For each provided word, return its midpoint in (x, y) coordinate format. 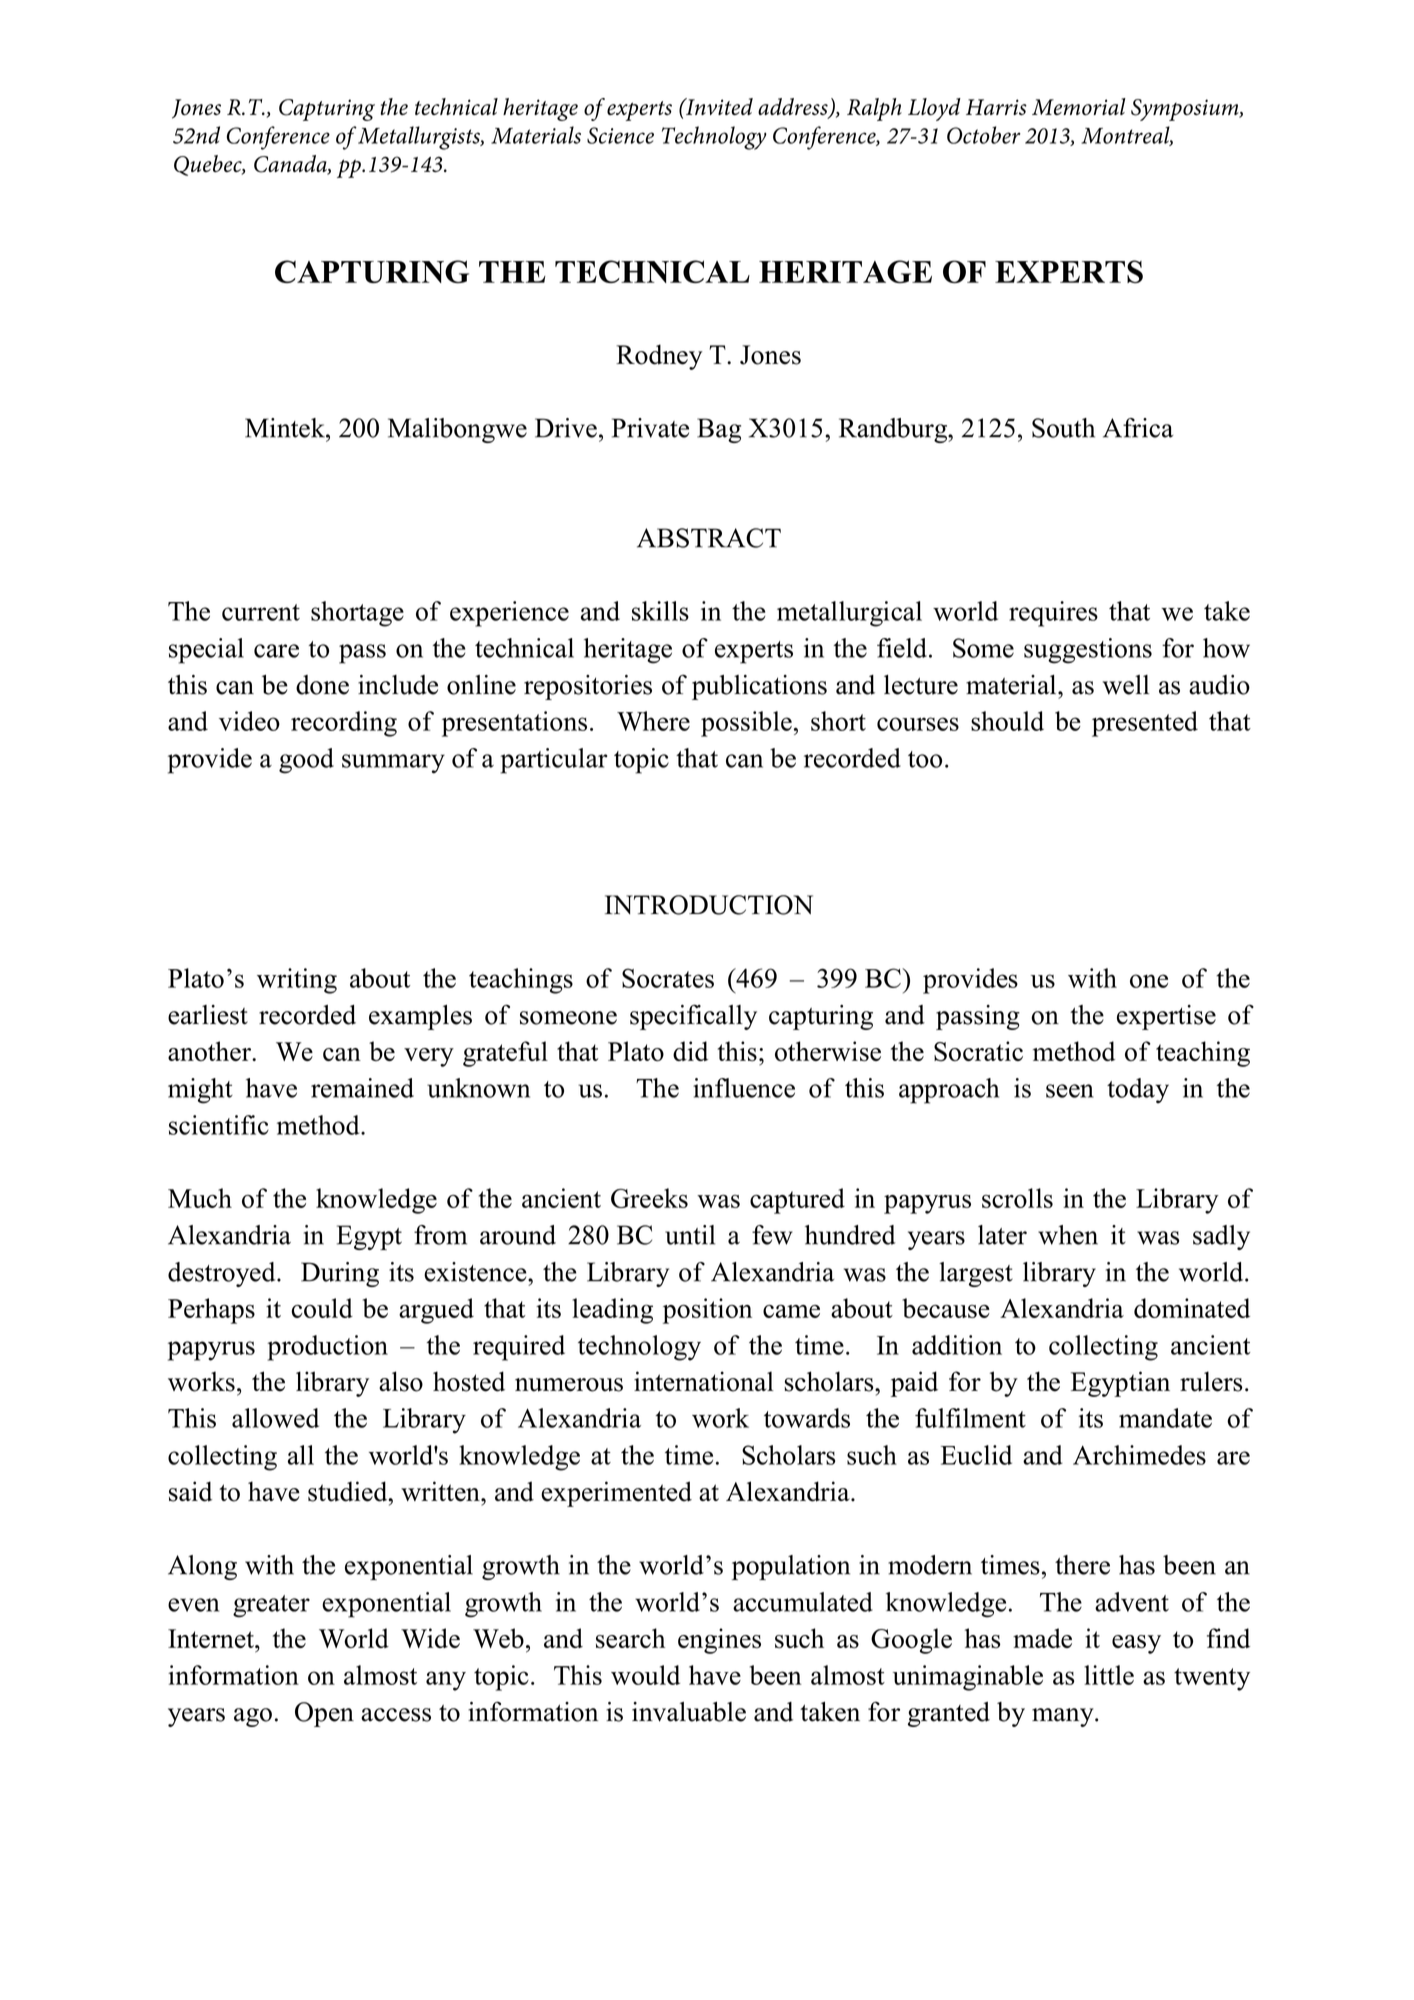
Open (324, 1714)
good (306, 761)
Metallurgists (420, 138)
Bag (719, 430)
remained (362, 1088)
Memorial (1079, 107)
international (704, 1381)
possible (746, 724)
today (1138, 1090)
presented (1145, 724)
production (327, 1348)
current (261, 612)
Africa (1138, 428)
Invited (718, 106)
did (690, 1051)
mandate (1165, 1418)
